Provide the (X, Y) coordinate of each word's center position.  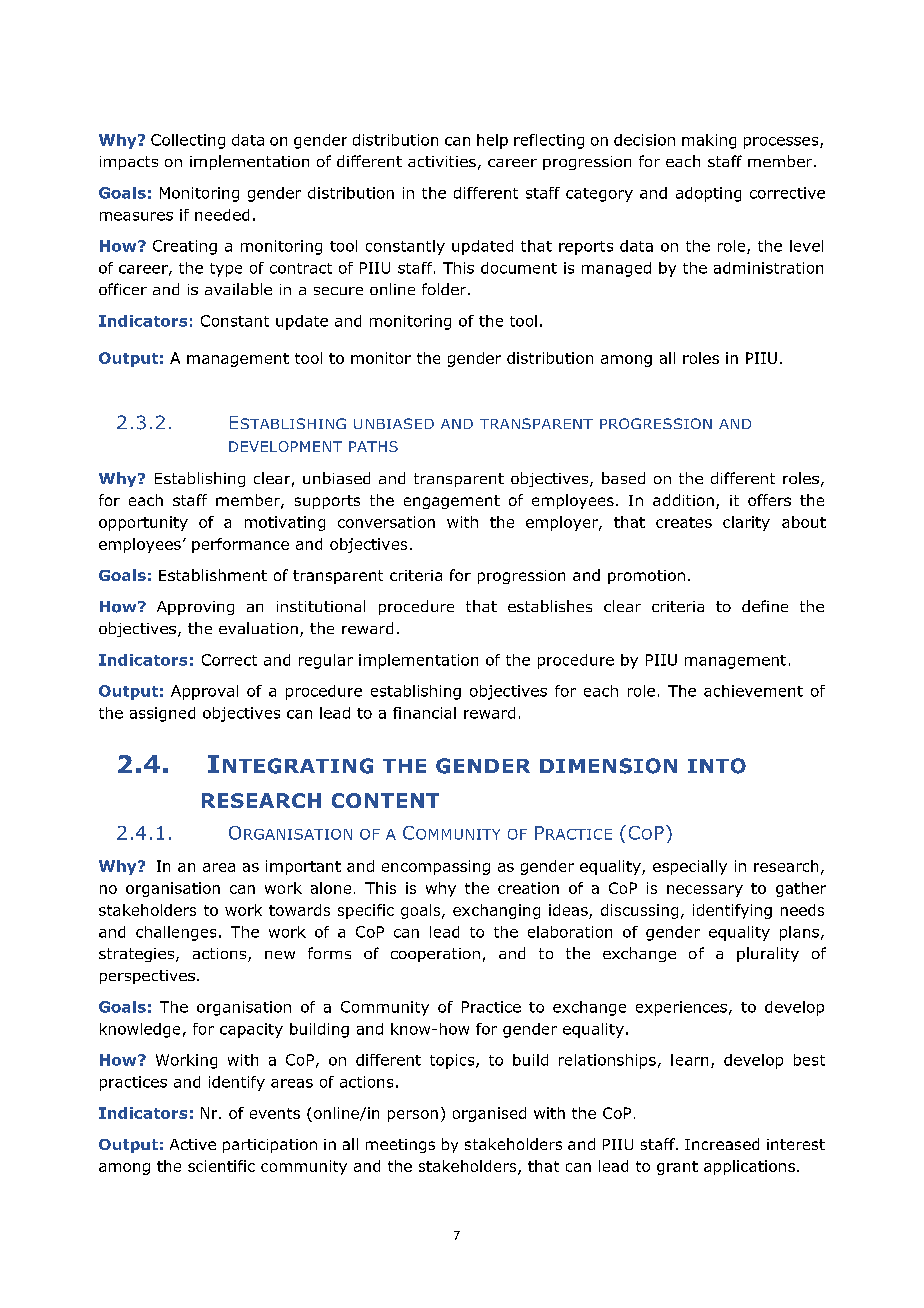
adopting (708, 194)
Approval (204, 692)
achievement (753, 691)
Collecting (188, 141)
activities (442, 161)
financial (424, 713)
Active (193, 1144)
